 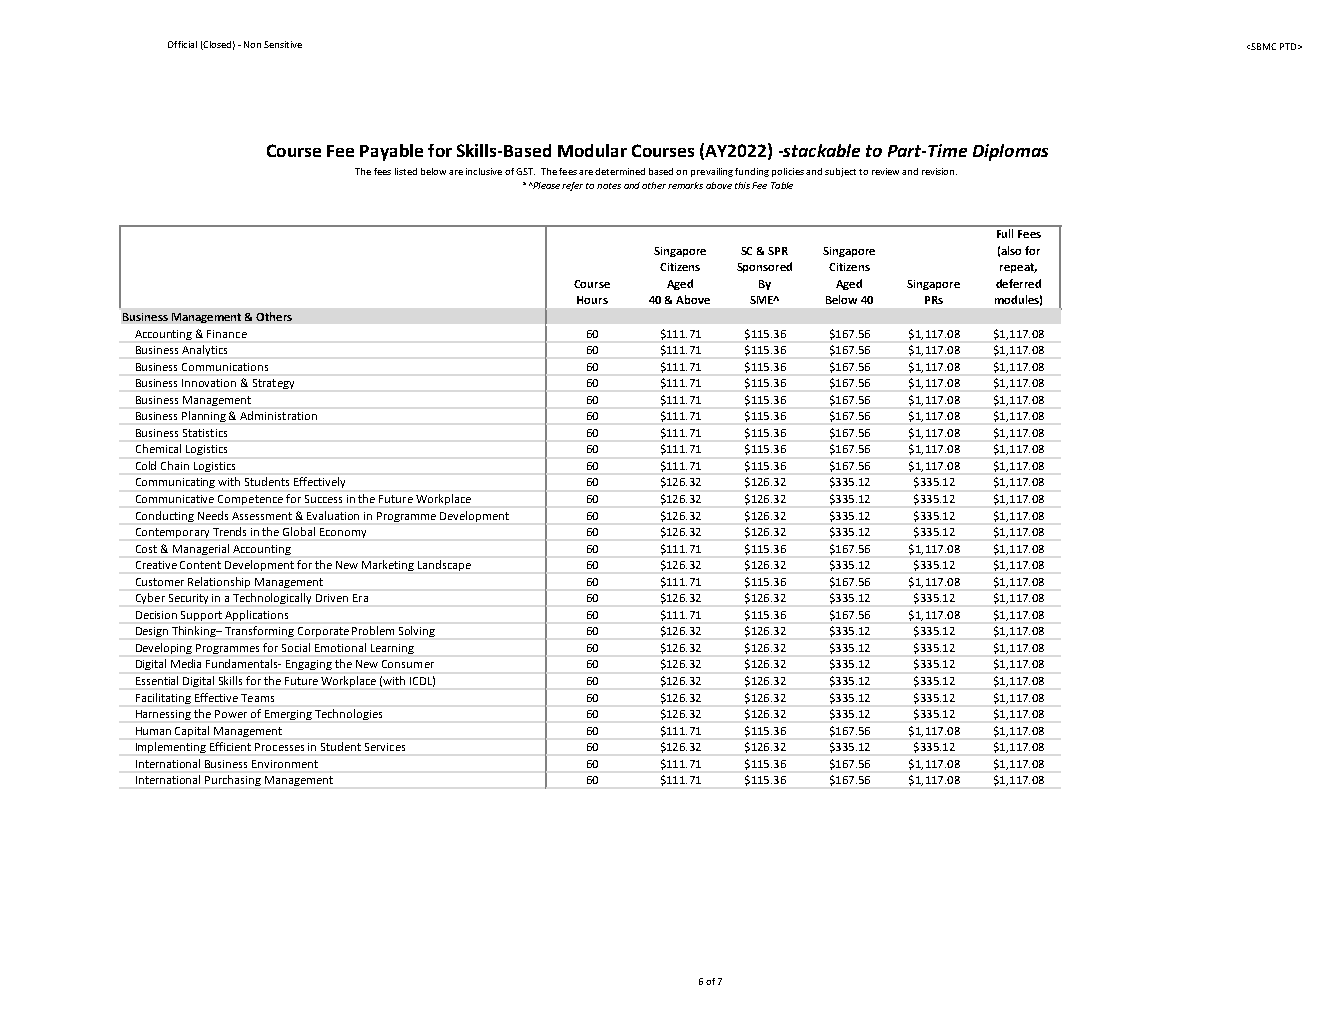 What do you see at coordinates (278, 415) in the document?
I see `Administration` at bounding box center [278, 415].
